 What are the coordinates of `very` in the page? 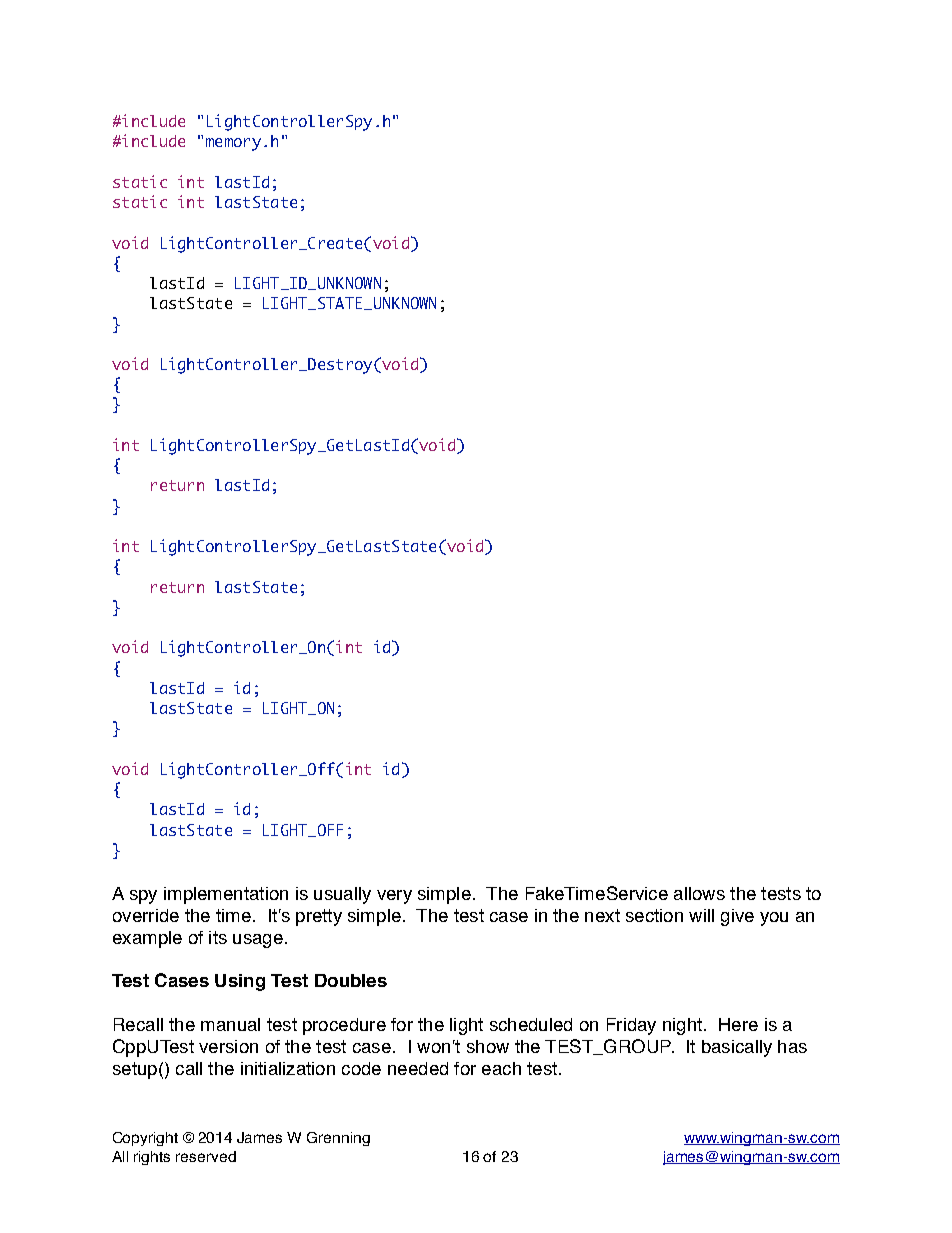 It's located at (394, 897).
